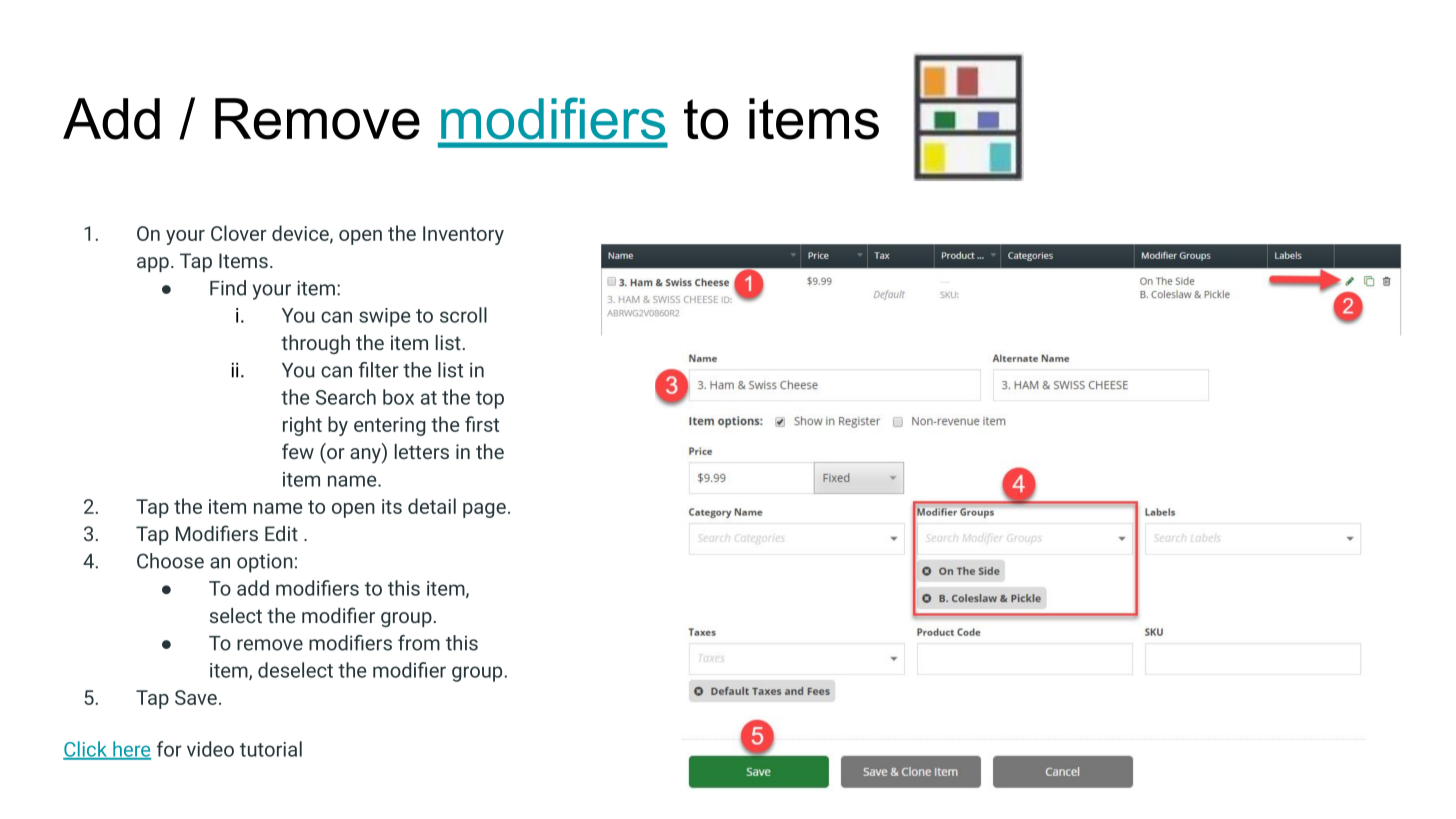  I want to click on box, so click(398, 397).
